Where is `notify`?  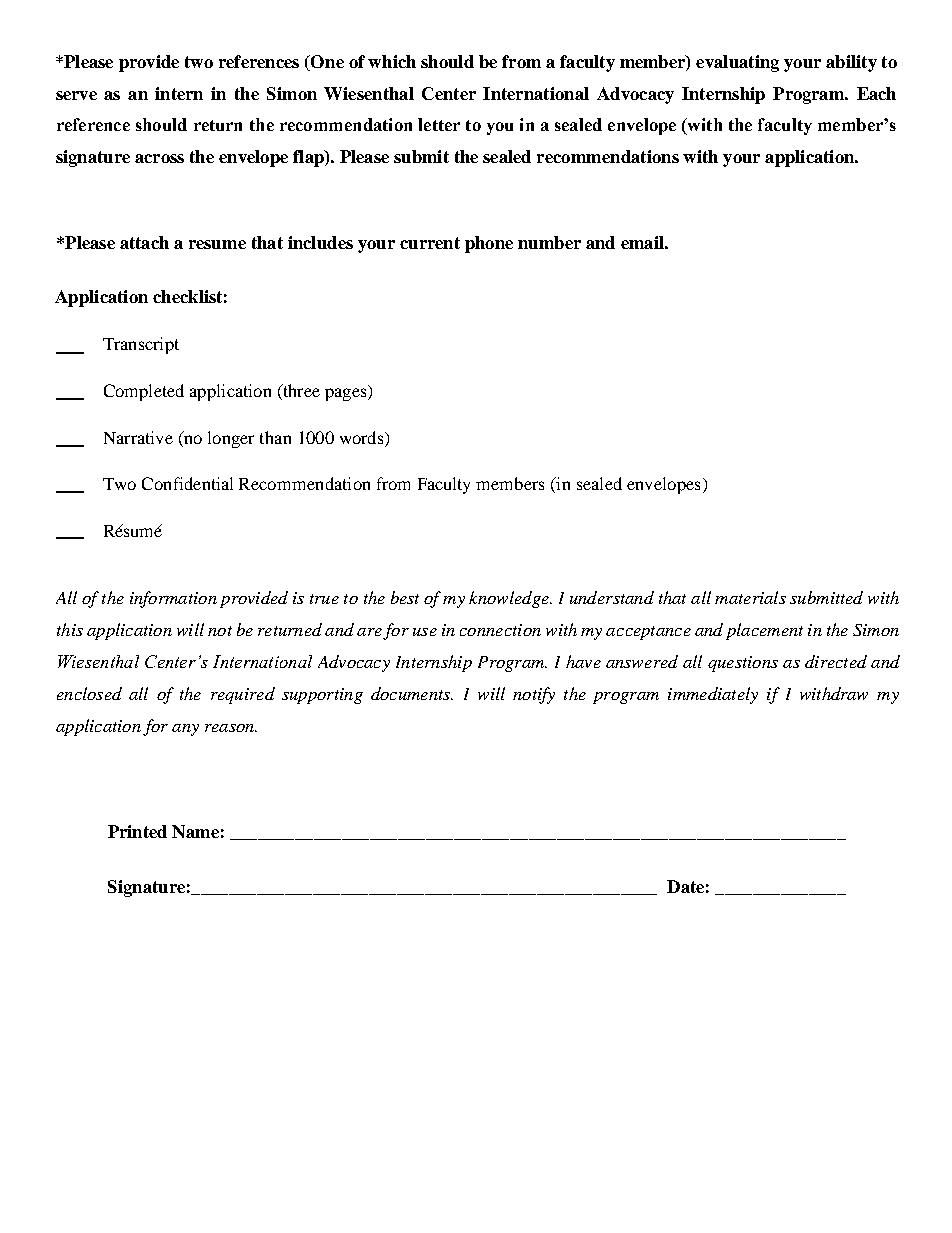
notify is located at coordinates (534, 695).
